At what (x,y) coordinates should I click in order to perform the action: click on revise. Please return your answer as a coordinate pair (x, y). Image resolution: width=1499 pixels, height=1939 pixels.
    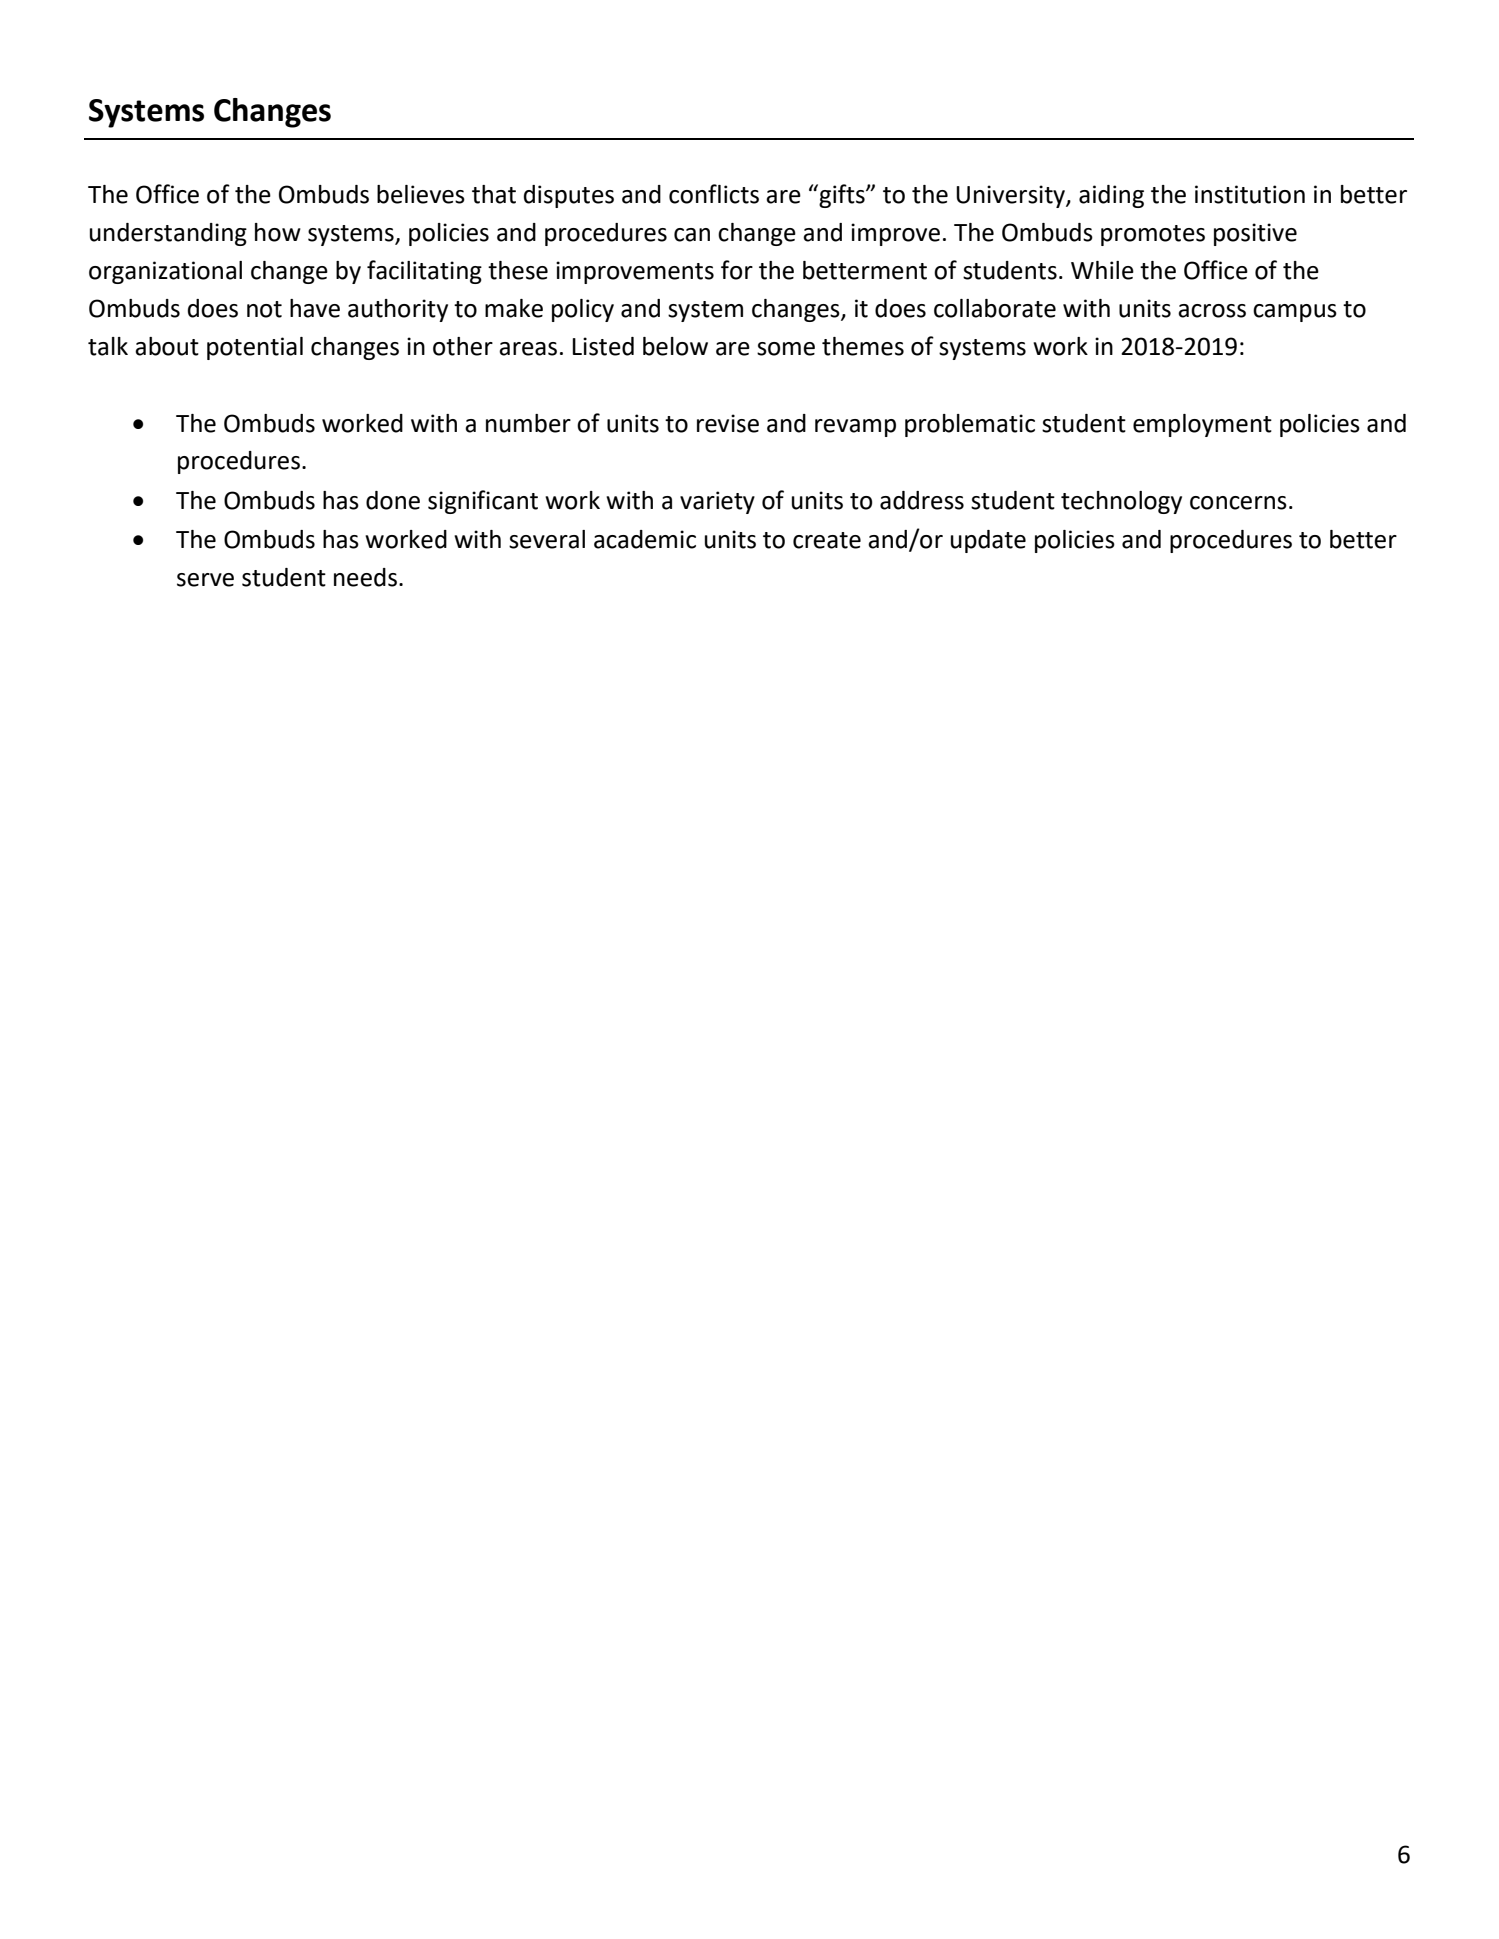
    Looking at the image, I should click on (728, 423).
